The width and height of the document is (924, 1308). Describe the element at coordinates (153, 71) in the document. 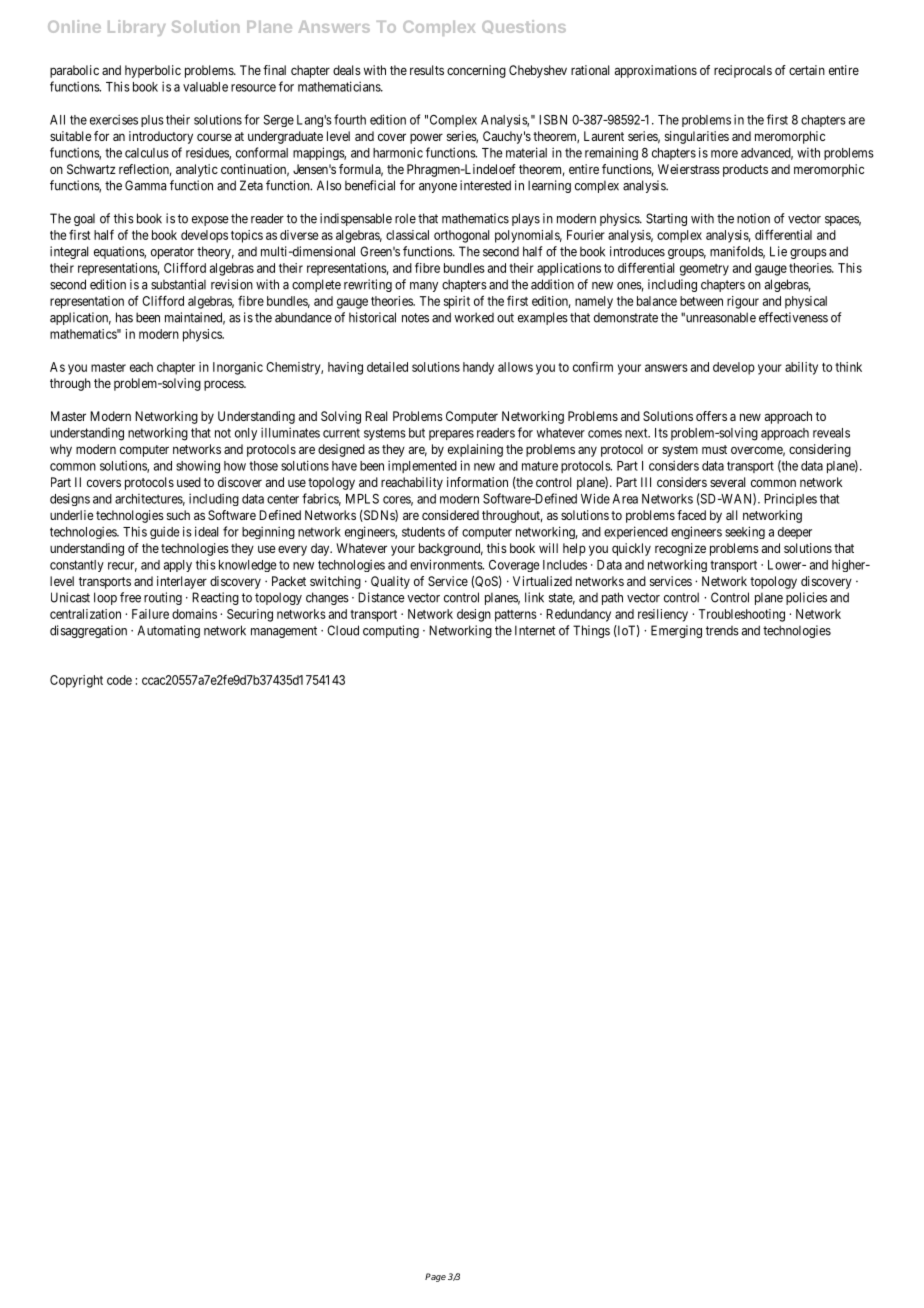

I see `hyperbolic` at that location.
